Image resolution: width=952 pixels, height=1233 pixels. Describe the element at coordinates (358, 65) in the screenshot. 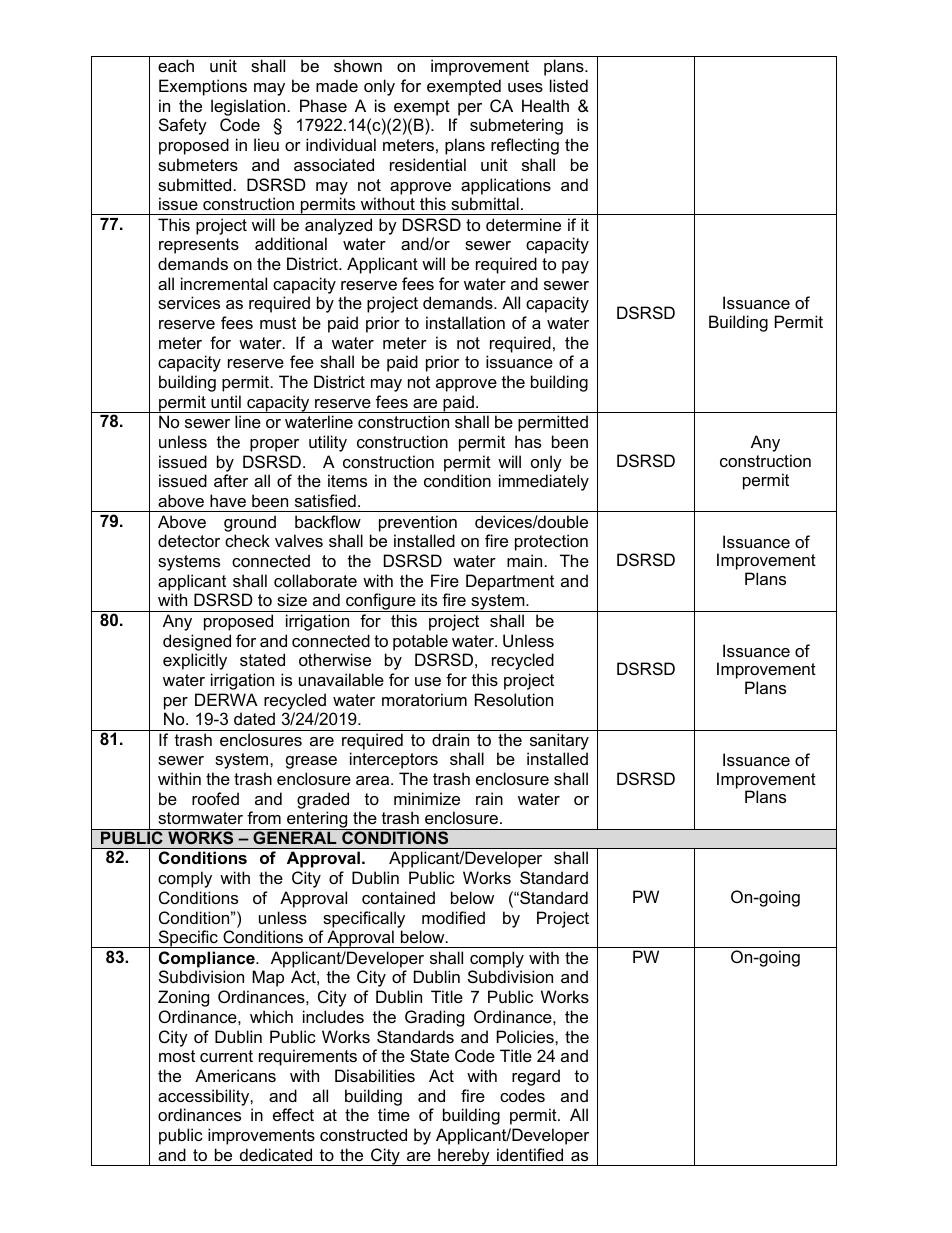

I see `shown` at that location.
